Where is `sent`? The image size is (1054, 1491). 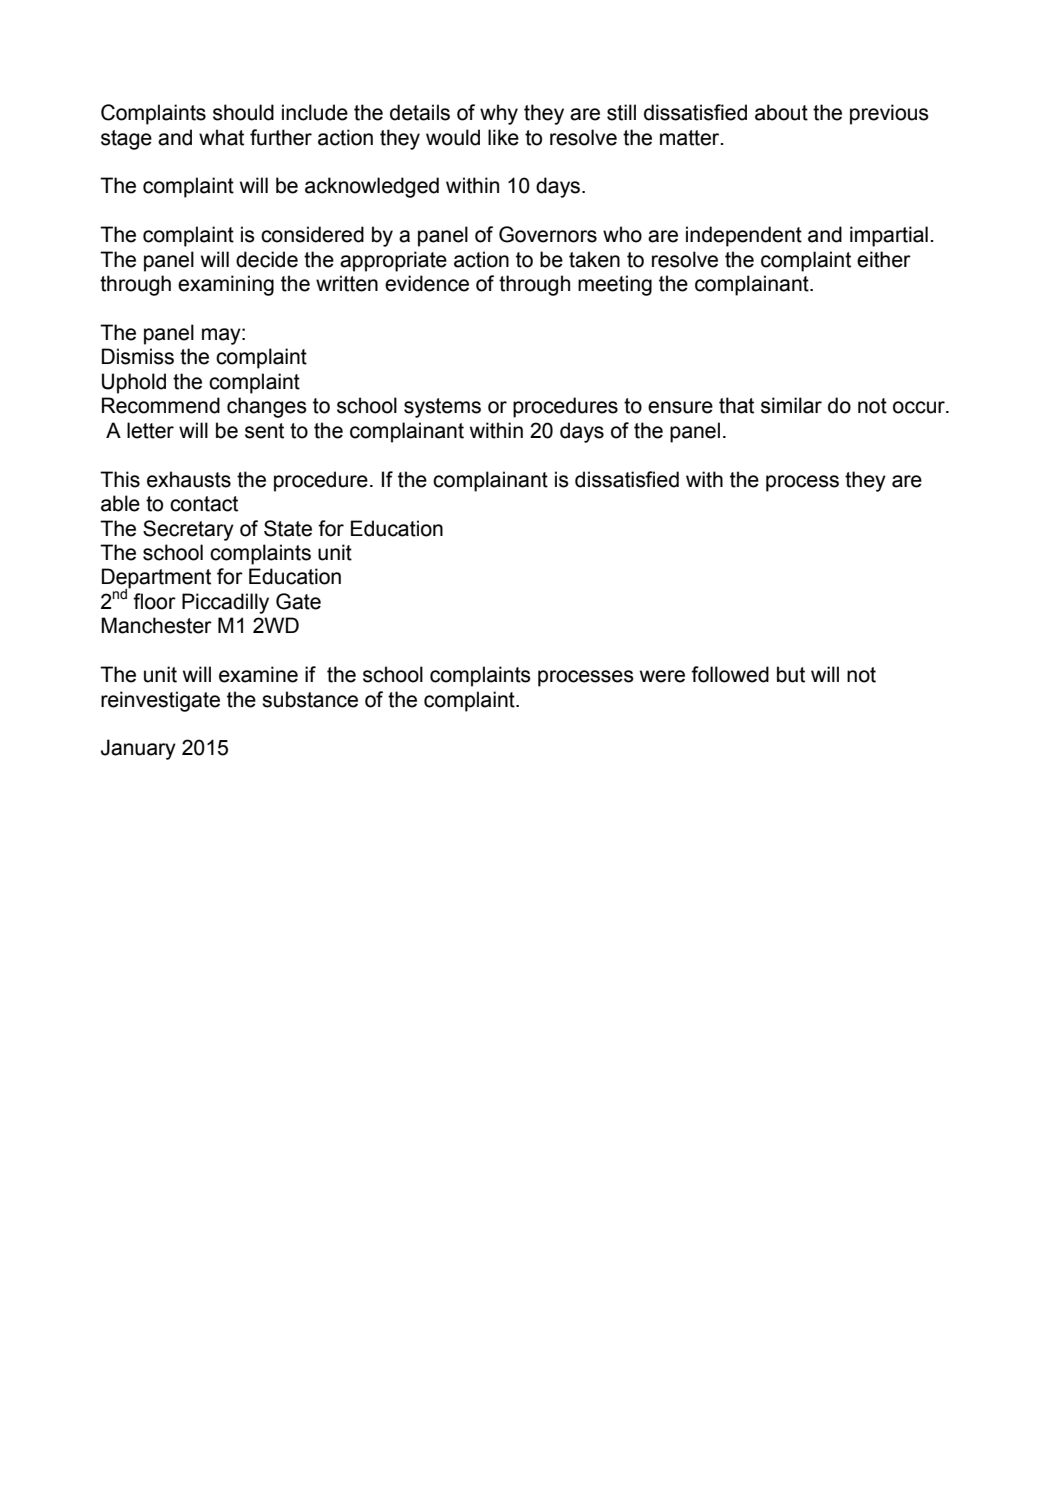
sent is located at coordinates (264, 431).
